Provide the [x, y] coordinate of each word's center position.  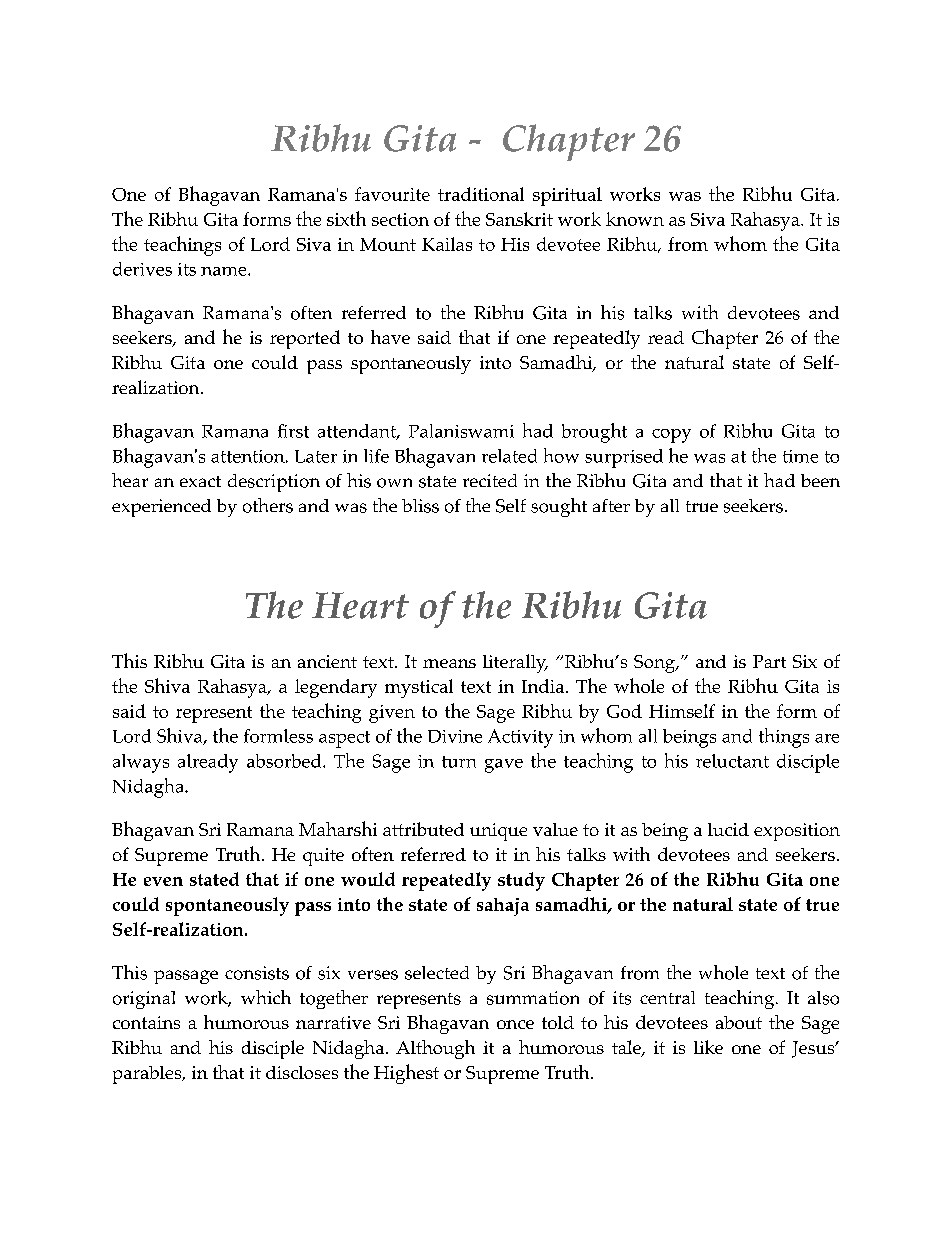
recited [490, 480]
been [820, 480]
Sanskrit [519, 219]
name [225, 271]
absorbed [285, 761]
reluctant [732, 761]
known [635, 219]
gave [504, 766]
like [708, 1047]
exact [200, 481]
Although [435, 1049]
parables [148, 1075]
